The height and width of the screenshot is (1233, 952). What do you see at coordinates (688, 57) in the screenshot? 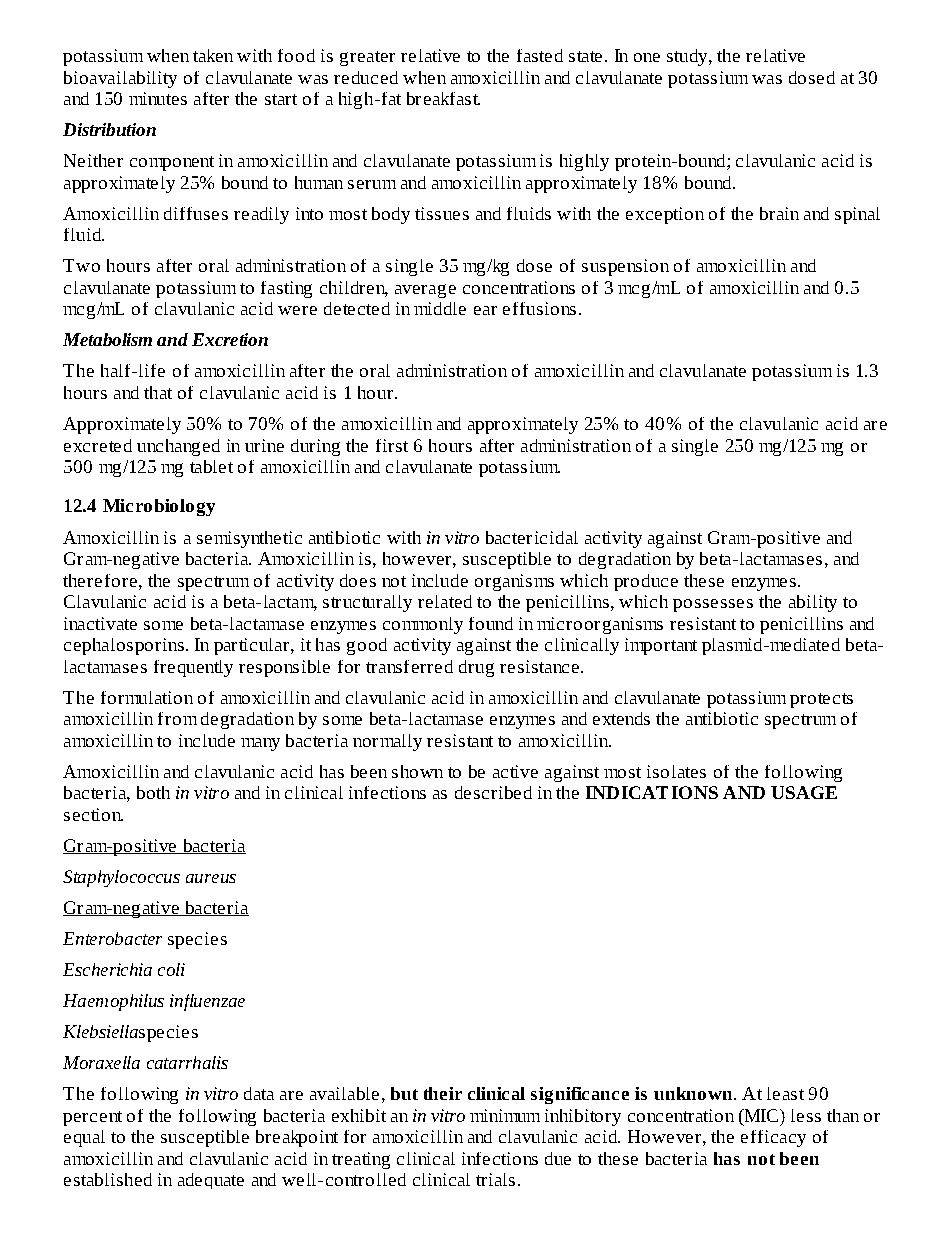
I see `study` at bounding box center [688, 57].
